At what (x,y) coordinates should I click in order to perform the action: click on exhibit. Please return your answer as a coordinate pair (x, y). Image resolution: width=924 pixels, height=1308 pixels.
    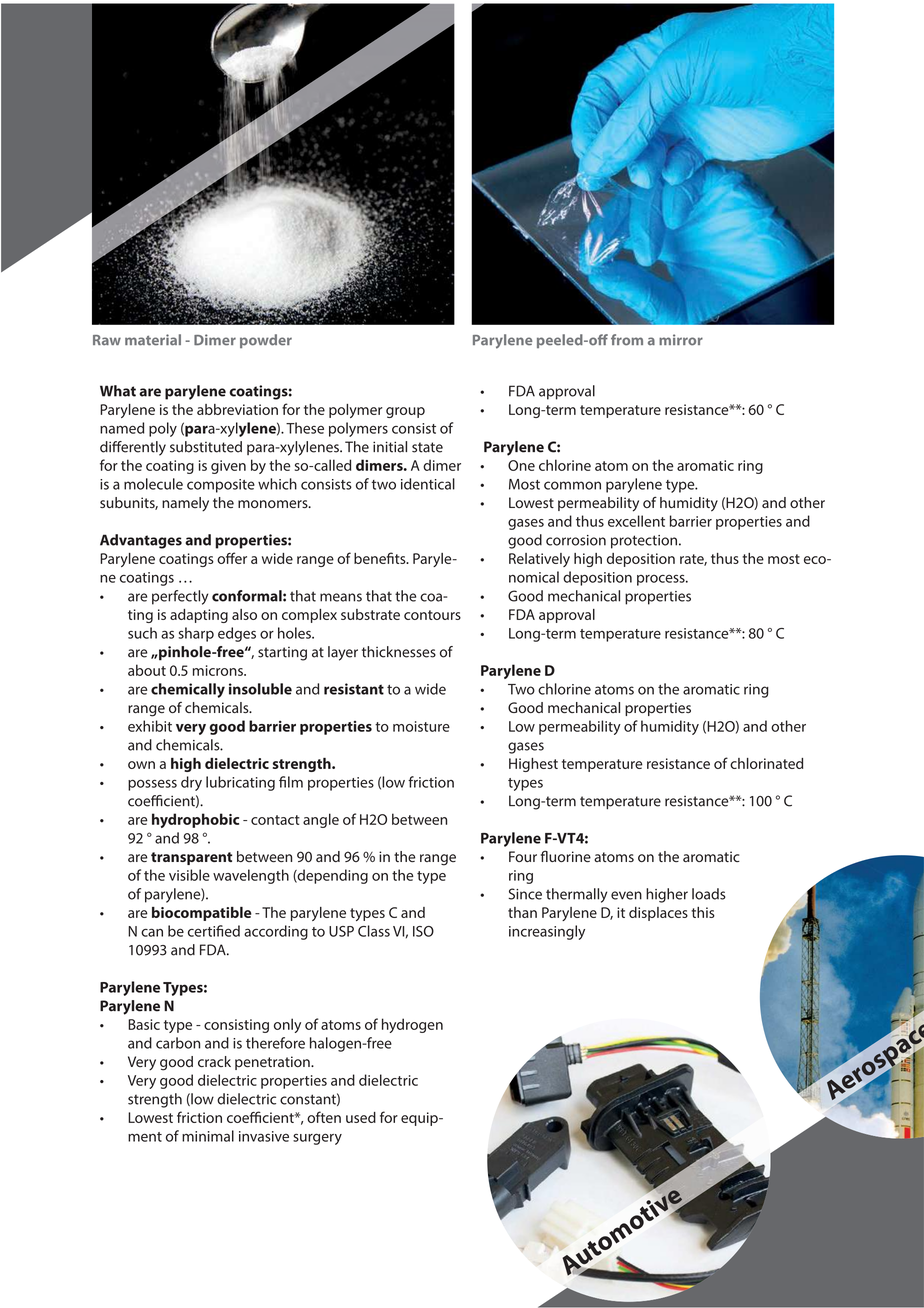
    Looking at the image, I should click on (150, 726).
